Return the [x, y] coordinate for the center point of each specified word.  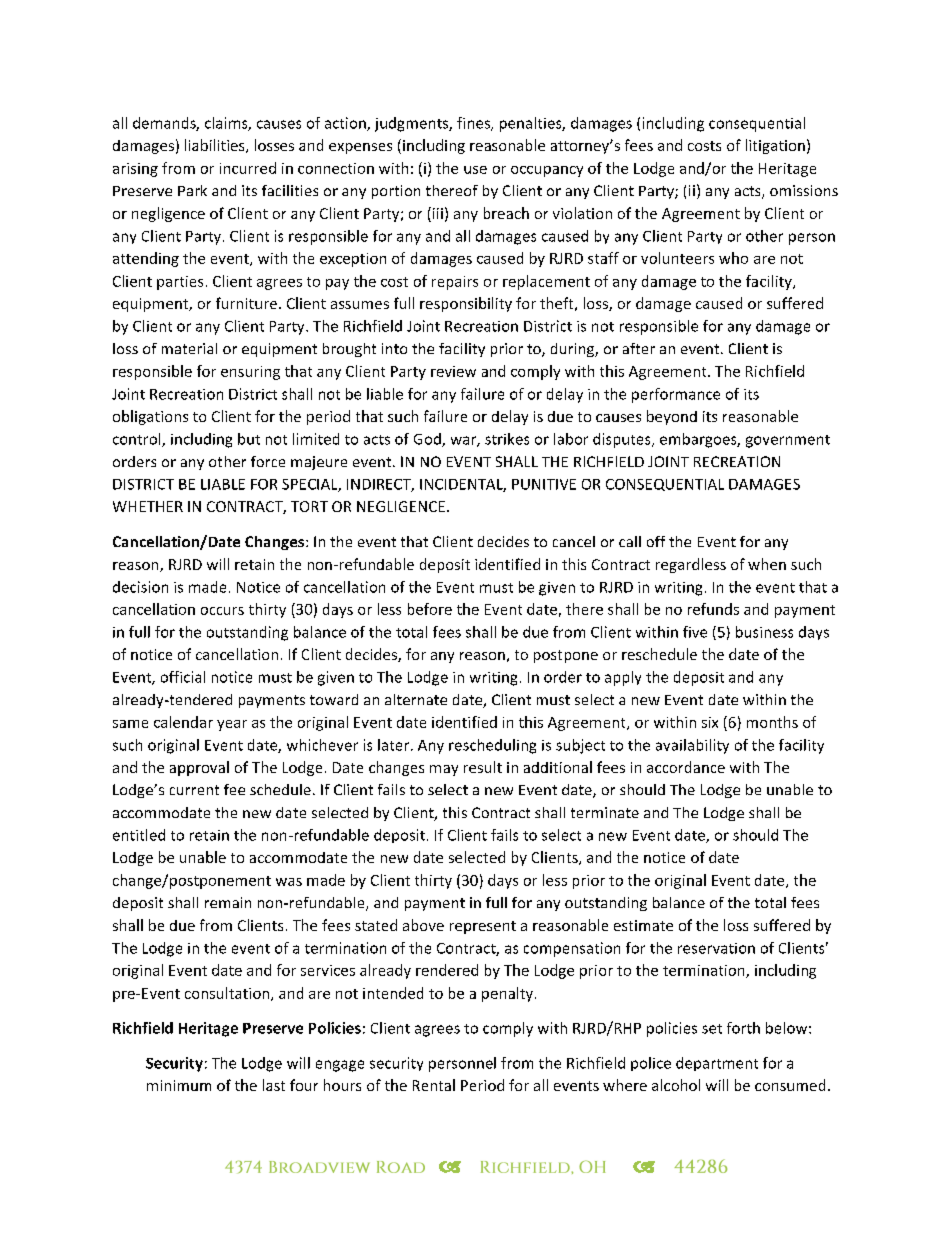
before [430, 609]
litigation [775, 146]
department [717, 1064]
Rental [434, 1085]
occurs [222, 611]
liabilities [216, 146]
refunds [713, 609]
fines [474, 124]
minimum [179, 1085]
